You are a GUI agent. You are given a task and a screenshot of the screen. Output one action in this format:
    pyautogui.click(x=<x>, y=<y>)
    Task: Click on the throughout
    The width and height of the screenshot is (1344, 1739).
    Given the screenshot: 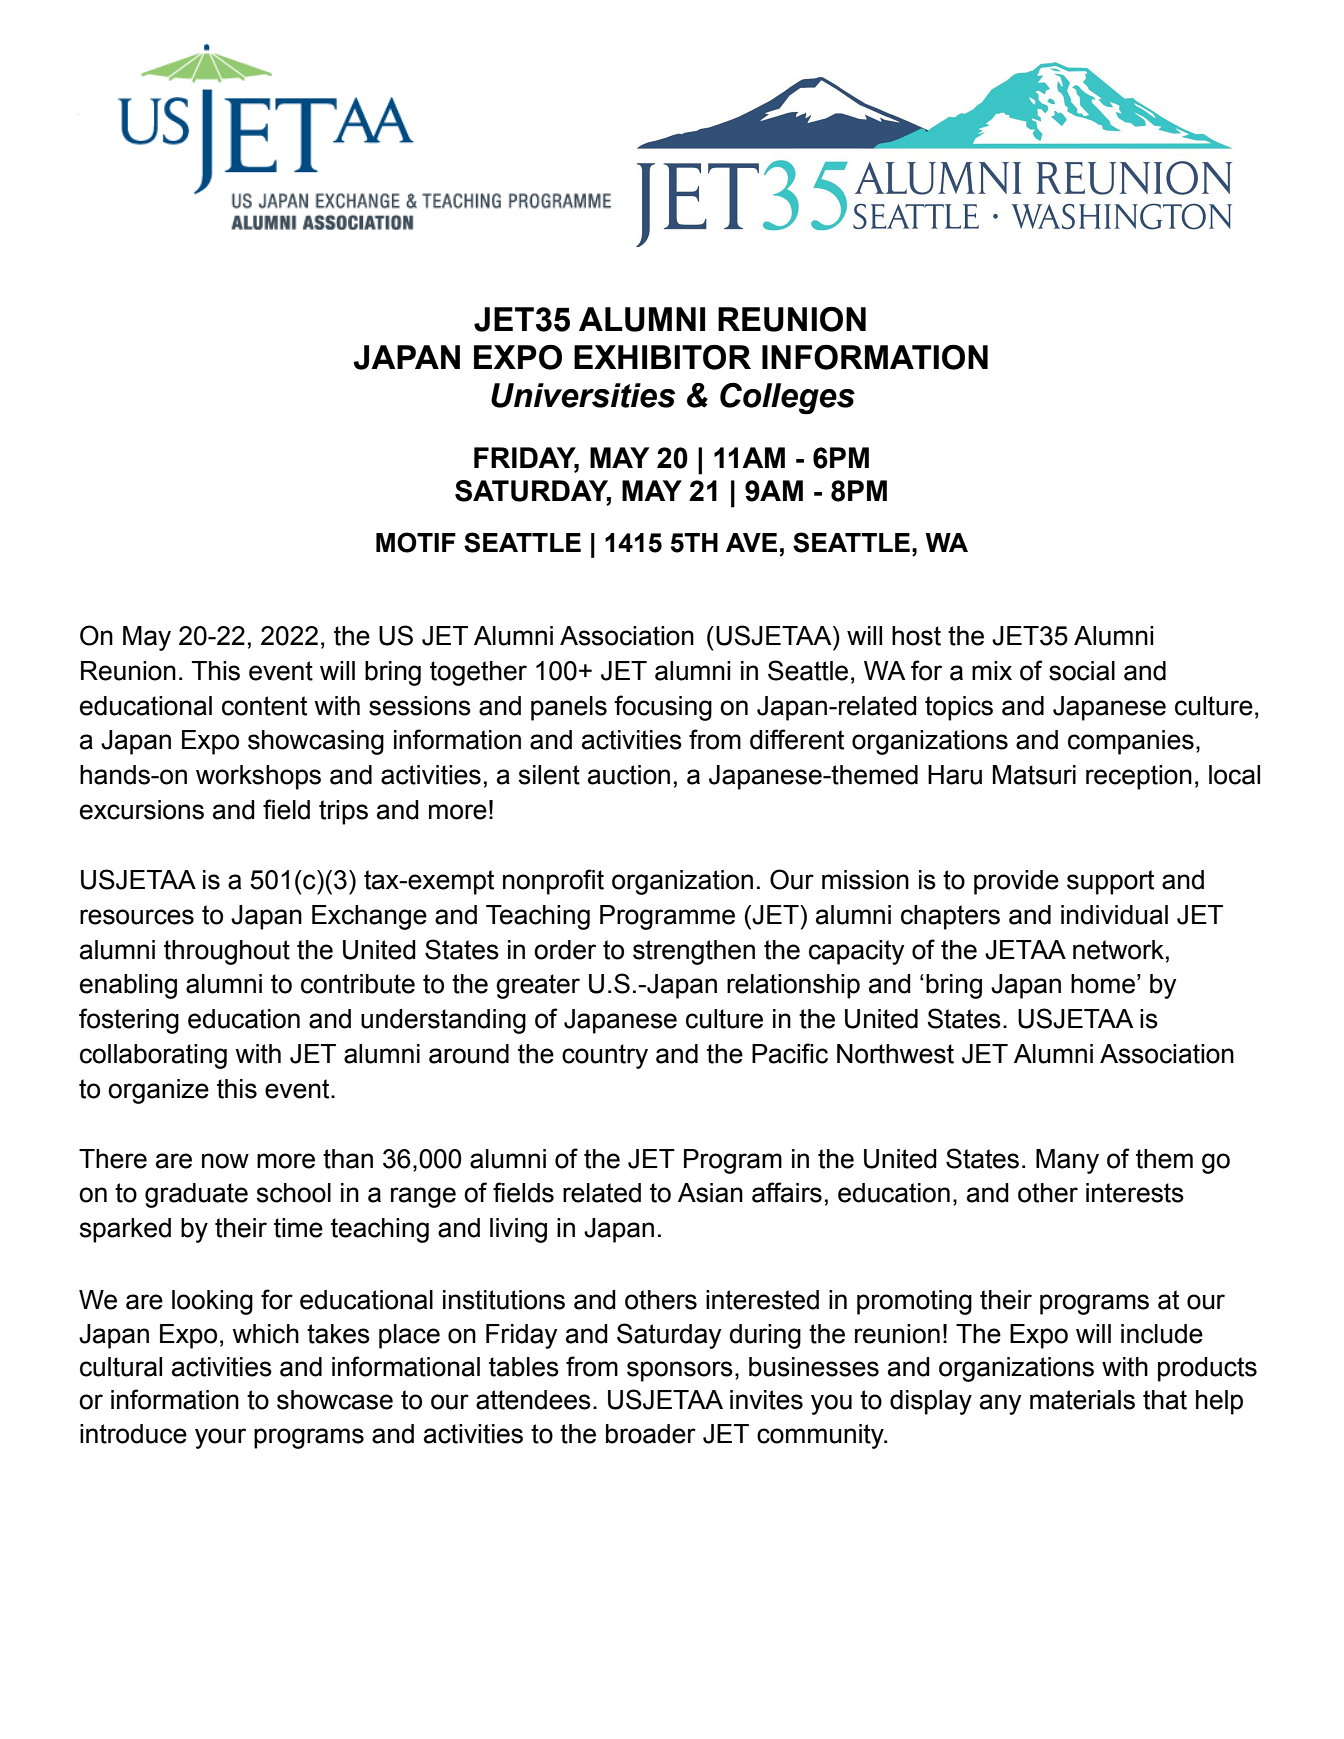 What is the action you would take?
    pyautogui.click(x=227, y=952)
